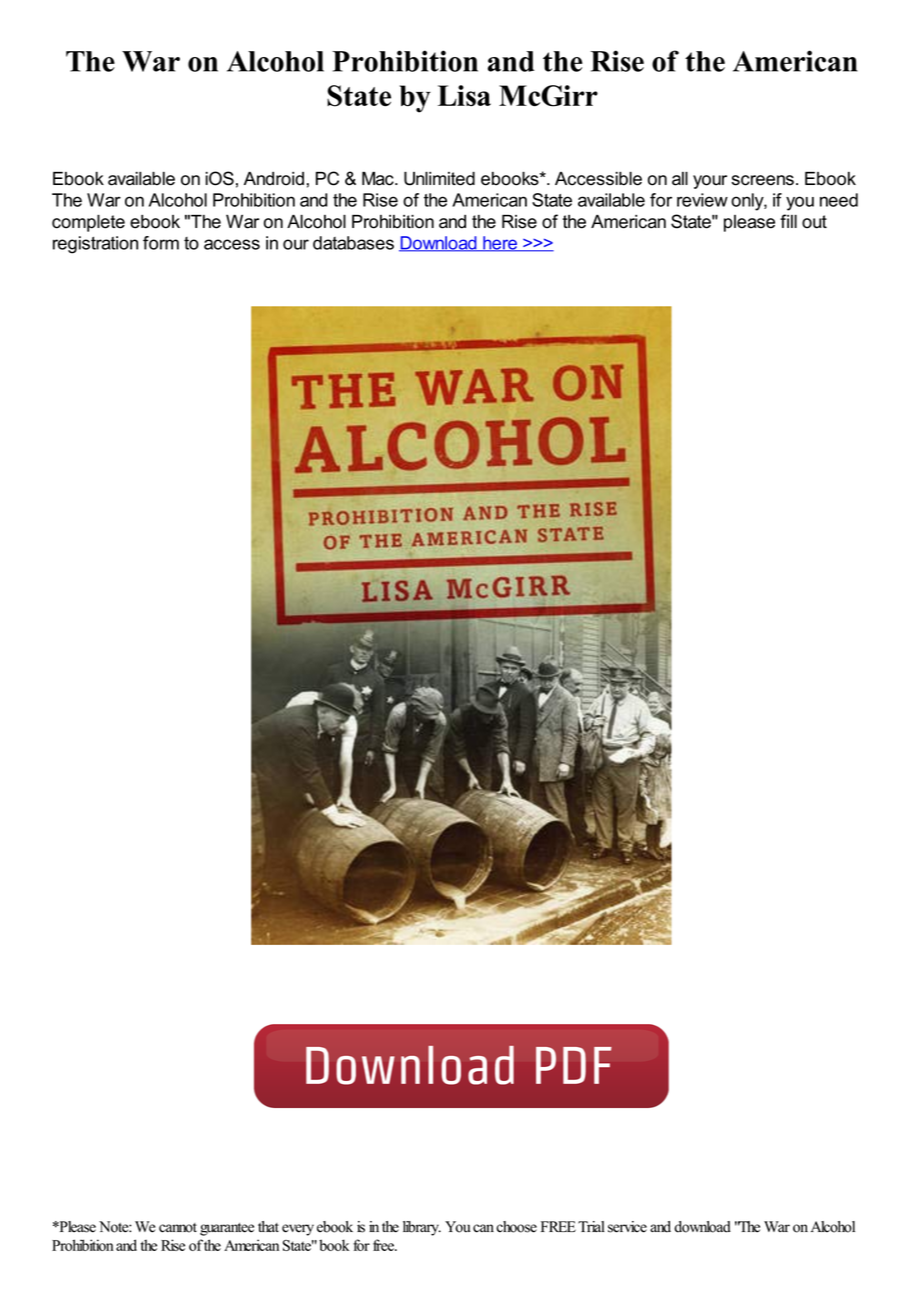 This screenshot has width=924, height=1308. What do you see at coordinates (516, 1227) in the screenshot?
I see `choose` at bounding box center [516, 1227].
